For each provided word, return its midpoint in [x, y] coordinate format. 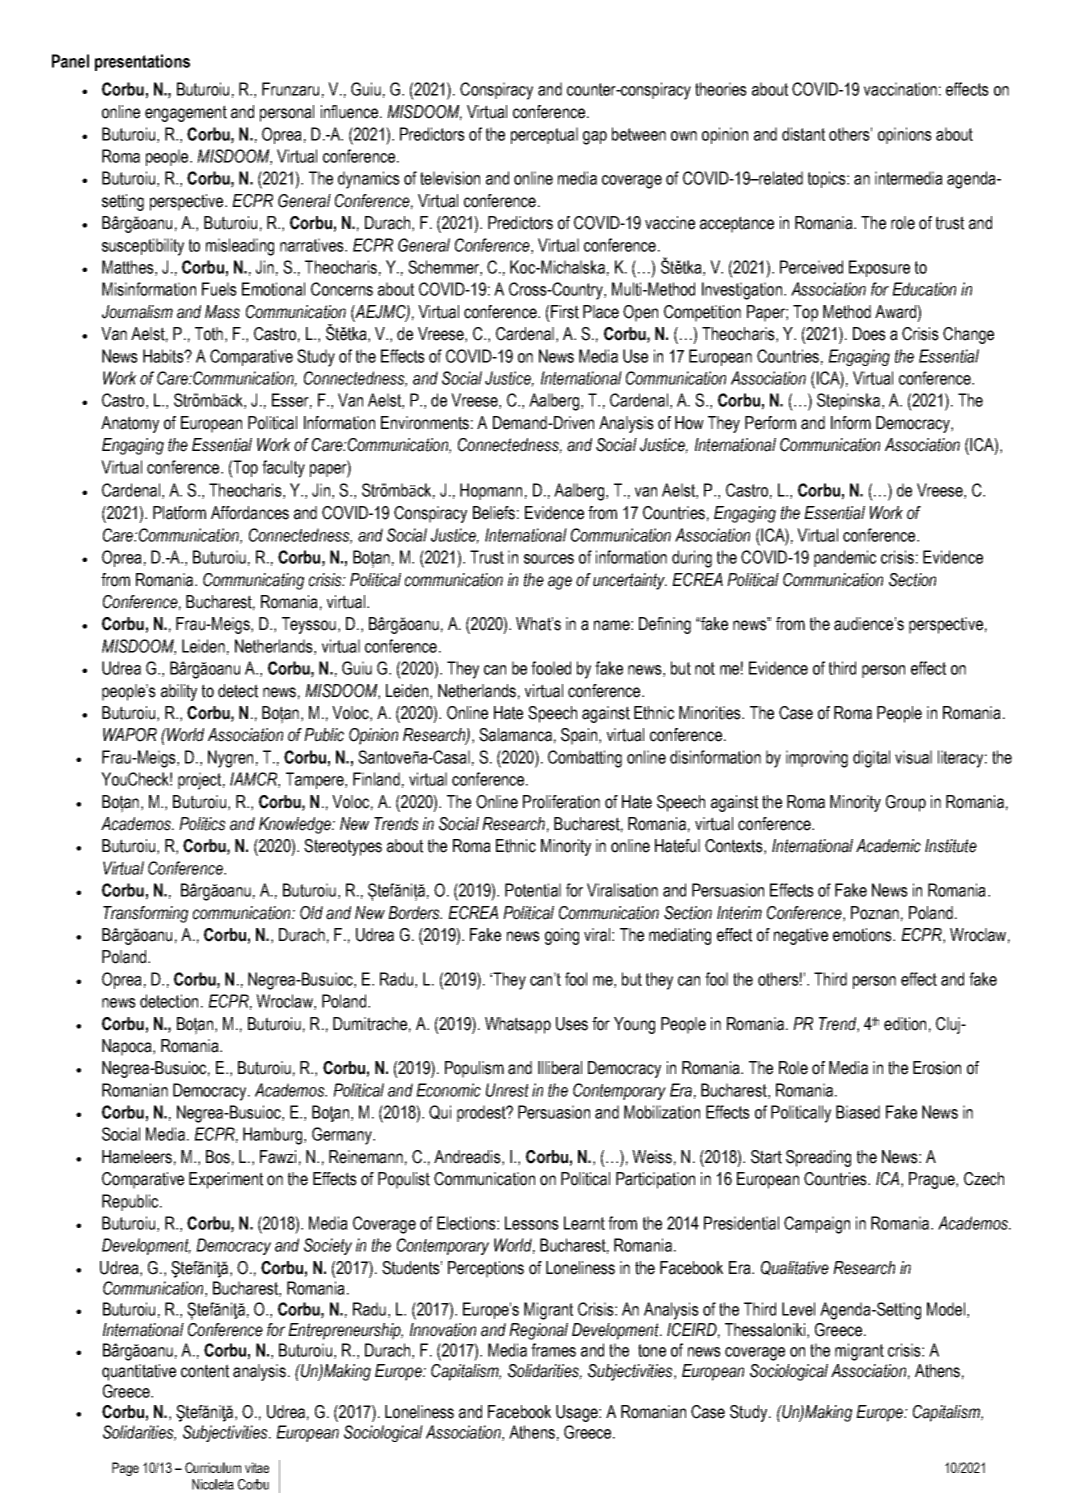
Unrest [507, 1090]
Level [798, 1309]
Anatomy [130, 424]
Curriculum [213, 1467]
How [689, 423]
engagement [186, 113]
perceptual [544, 135]
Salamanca [515, 735]
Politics [202, 824]
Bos [218, 1157]
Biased [858, 1112]
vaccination [900, 89]
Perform [770, 423]
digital [871, 759]
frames [553, 1350]
